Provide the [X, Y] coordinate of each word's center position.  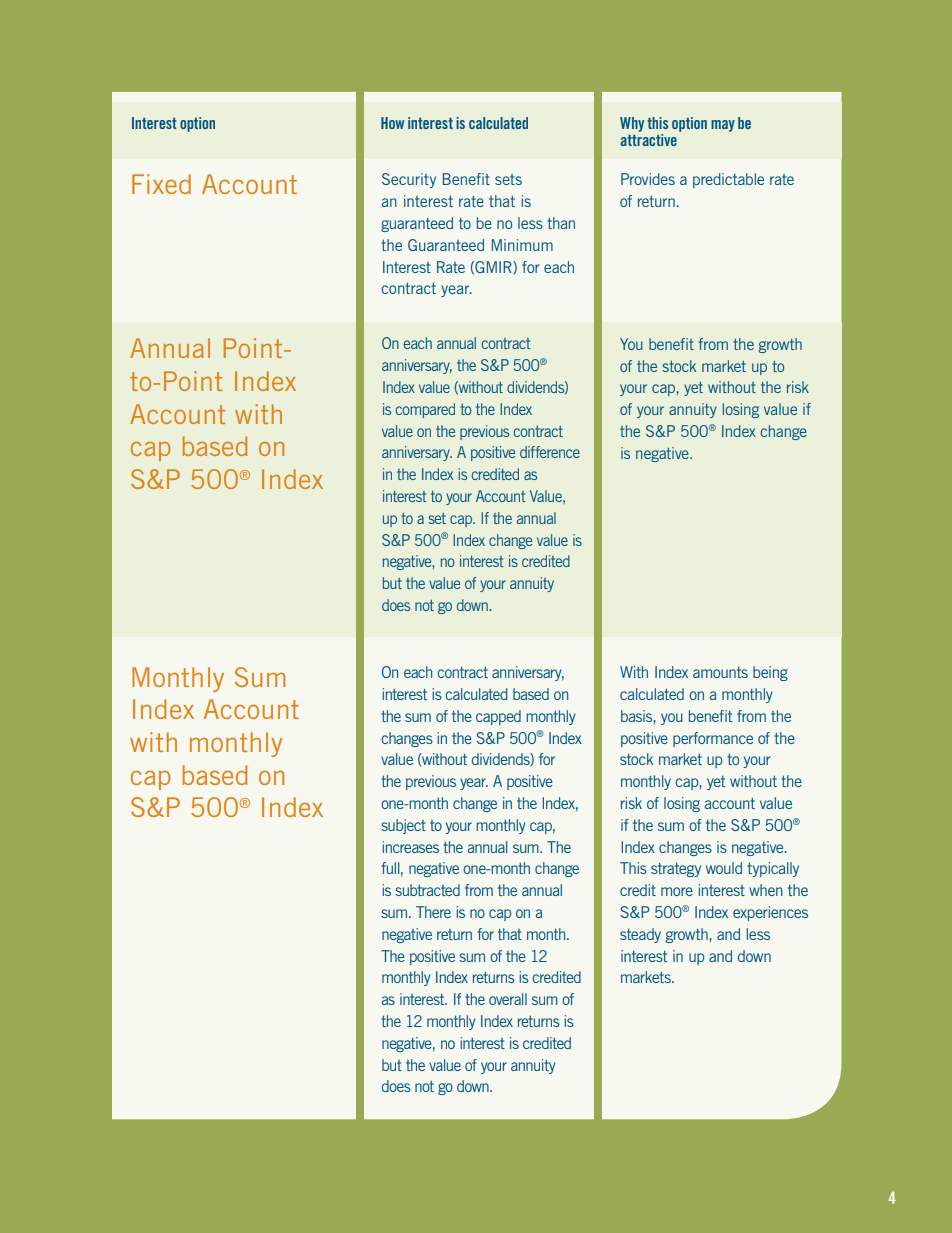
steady [640, 935]
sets [508, 179]
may [723, 126]
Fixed [161, 184]
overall [508, 999]
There [433, 912]
